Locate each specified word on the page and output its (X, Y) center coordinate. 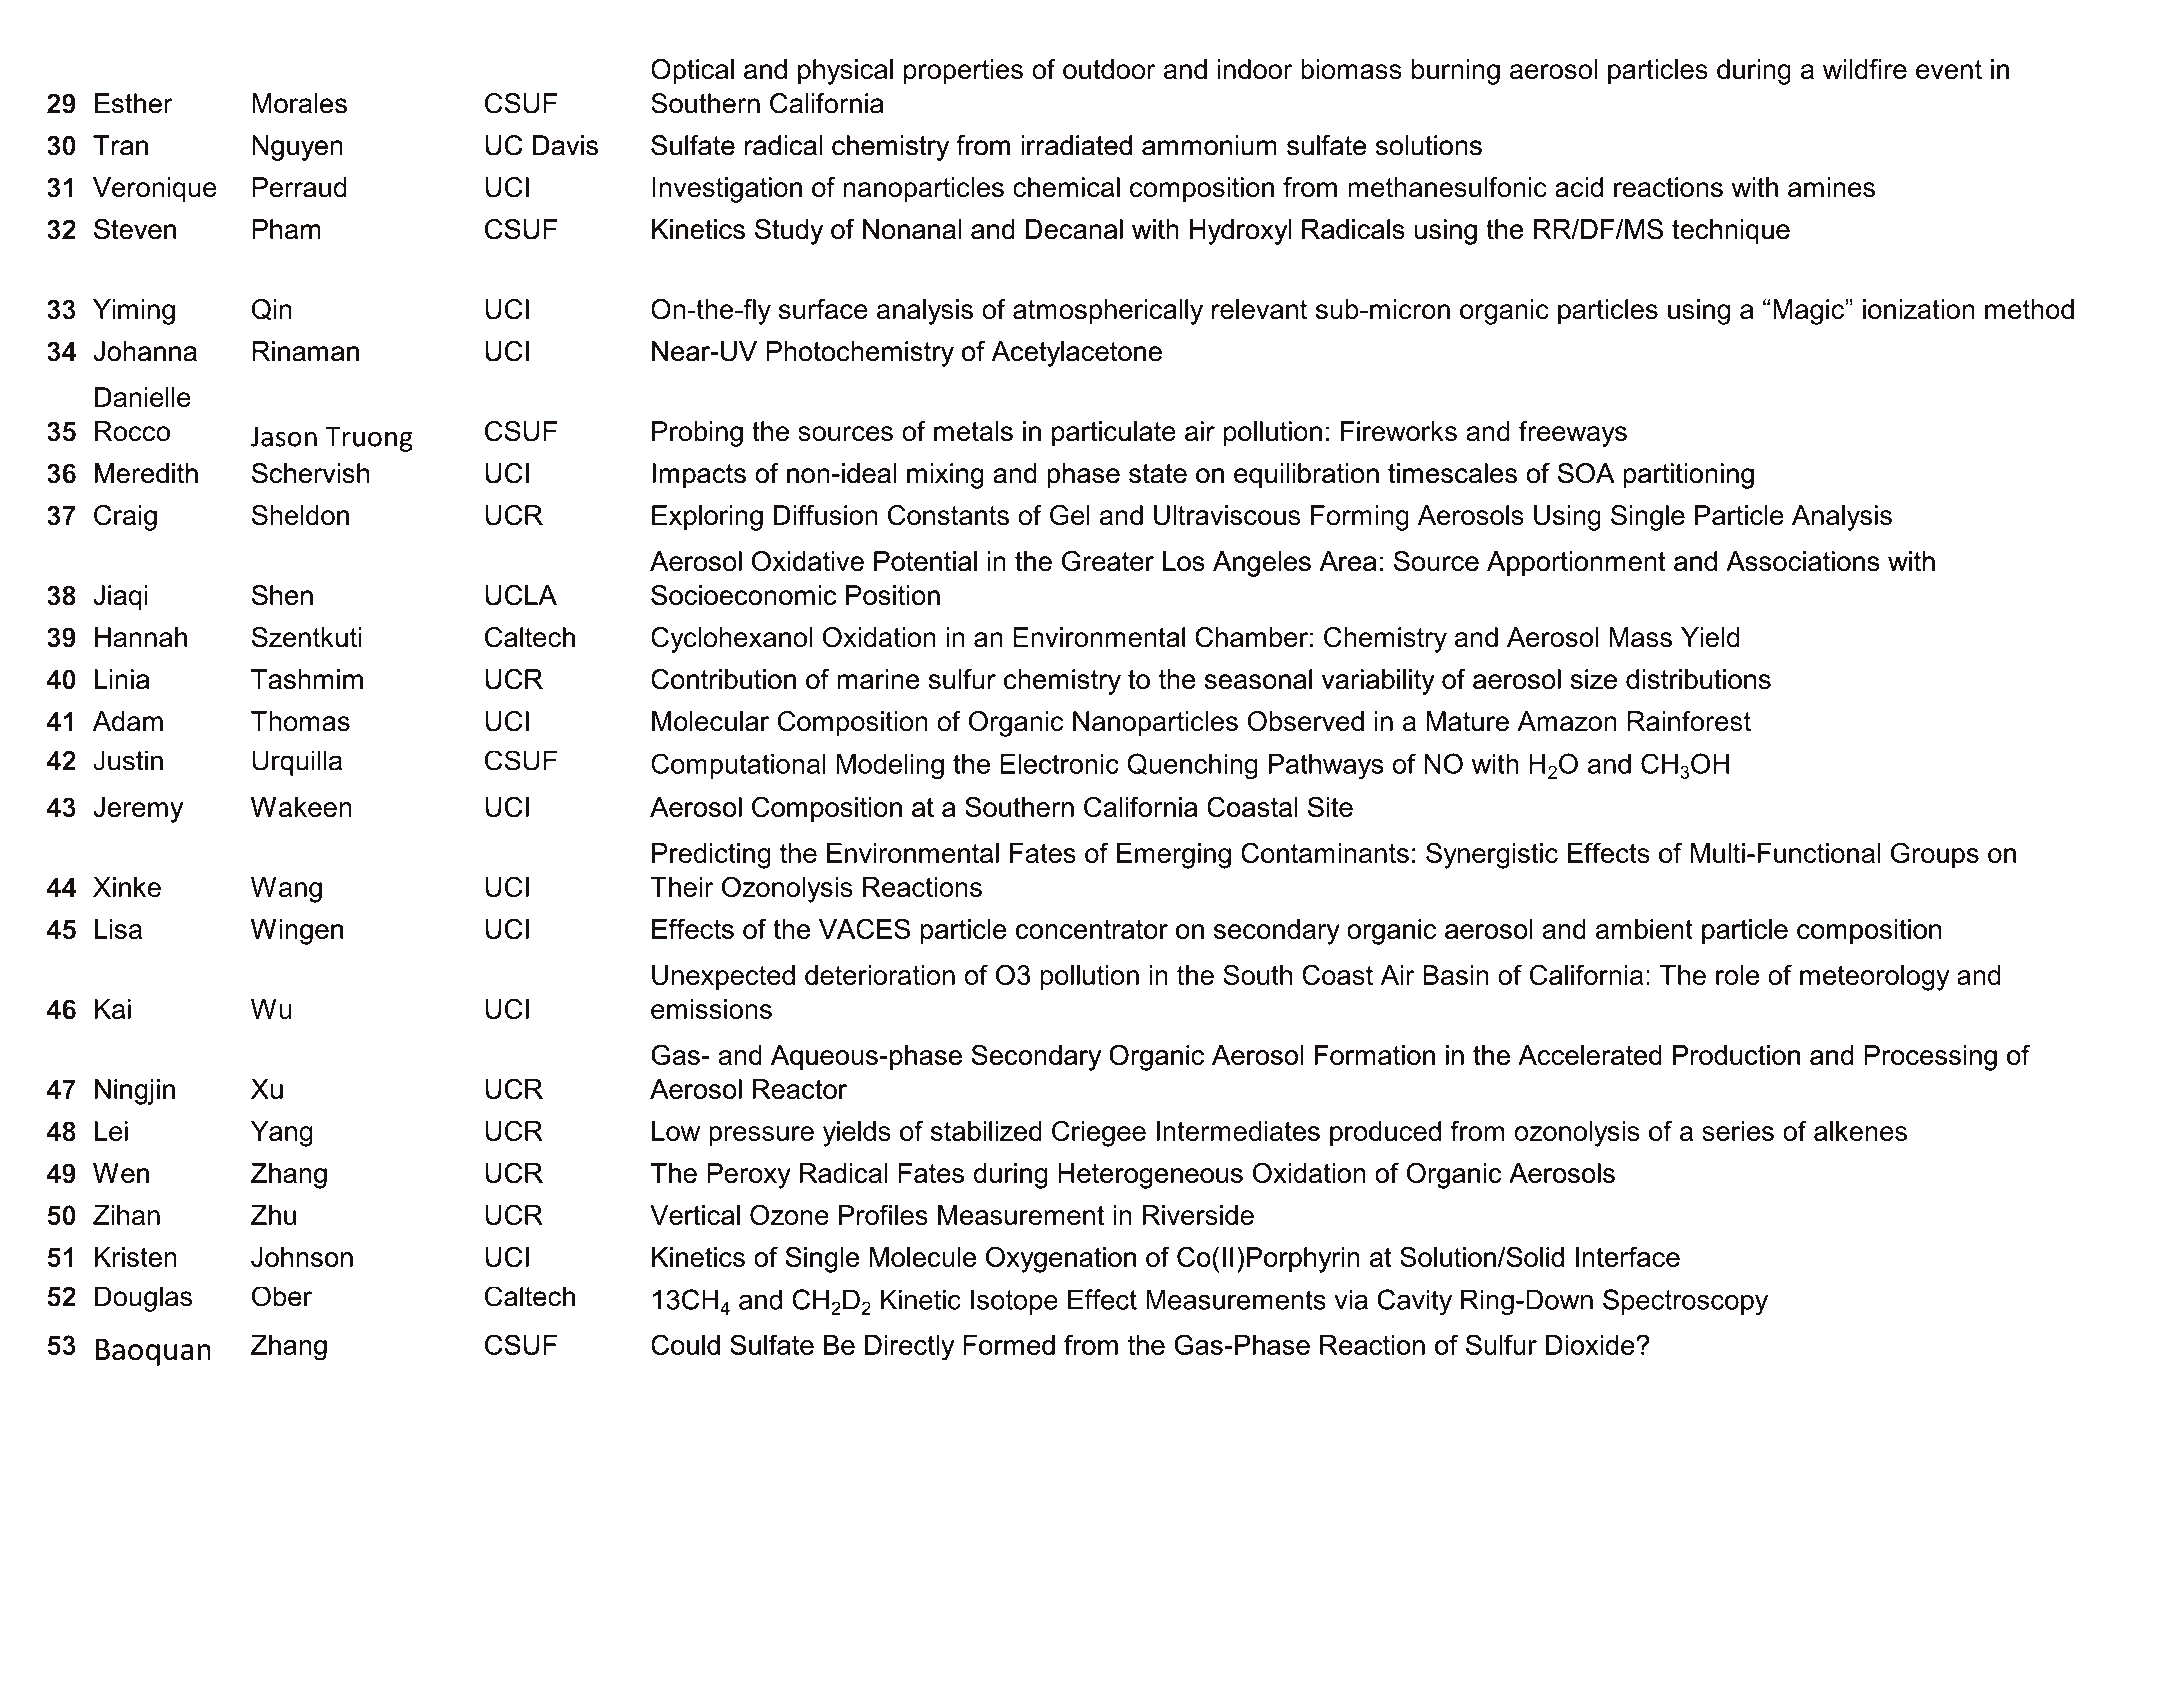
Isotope (1014, 1302)
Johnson (302, 1257)
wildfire (1865, 69)
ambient (1644, 929)
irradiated (1076, 145)
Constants (948, 515)
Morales (299, 103)
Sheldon (300, 515)
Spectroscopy (1685, 1302)
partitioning (1689, 476)
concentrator (1092, 929)
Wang (286, 890)
